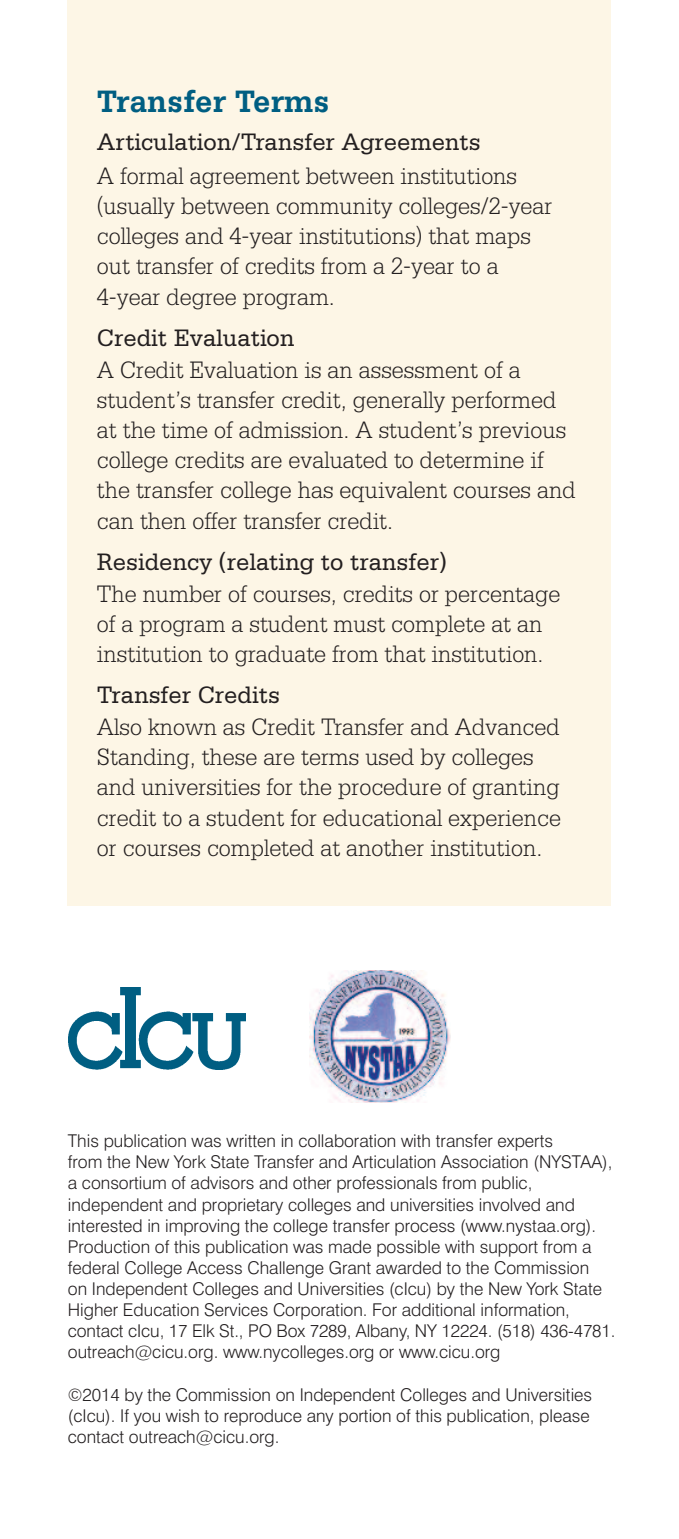 This screenshot has height=1539, width=679. Describe the element at coordinates (502, 597) in the screenshot. I see `percentage` at that location.
